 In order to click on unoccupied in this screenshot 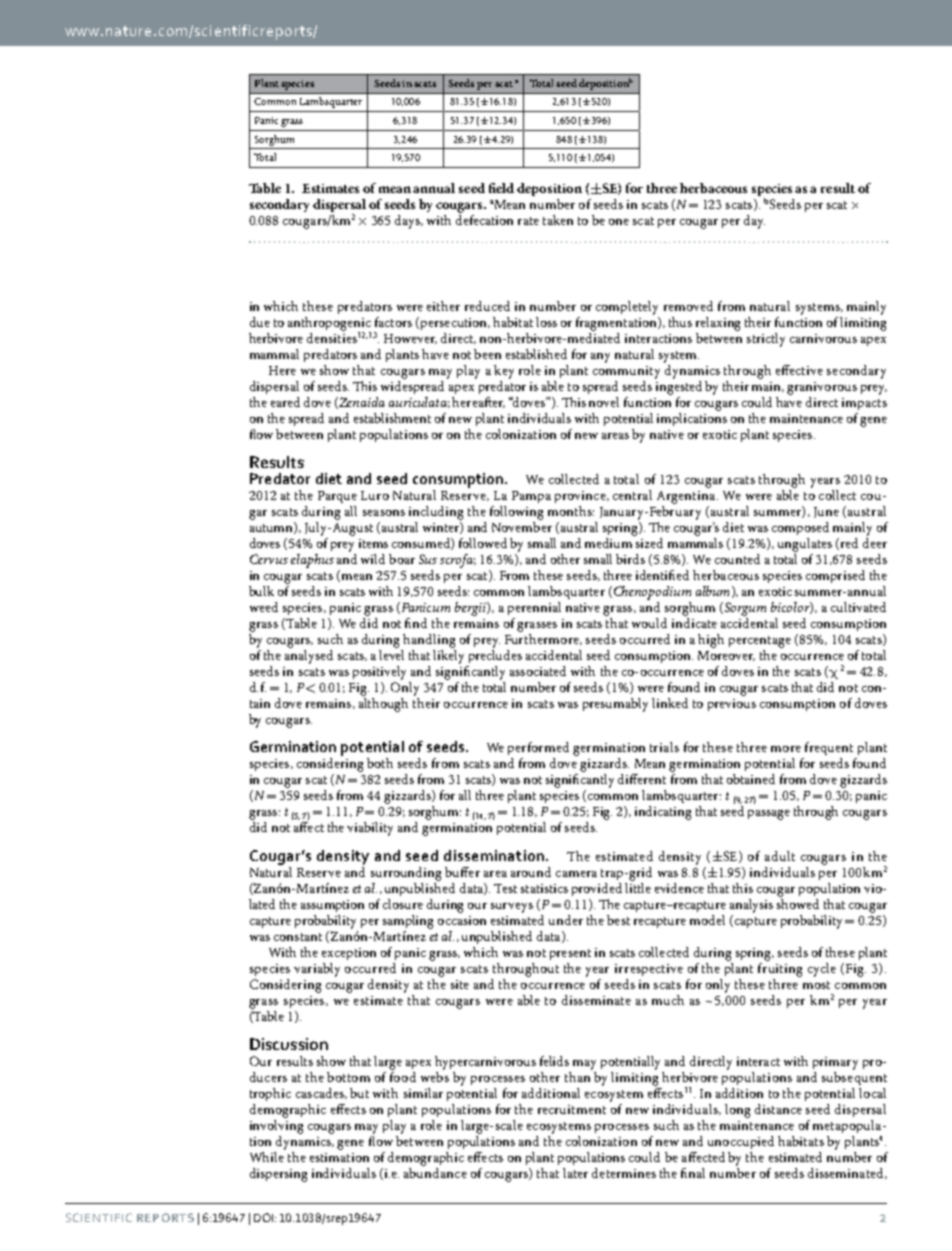, I will do `click(741, 1142)`.
